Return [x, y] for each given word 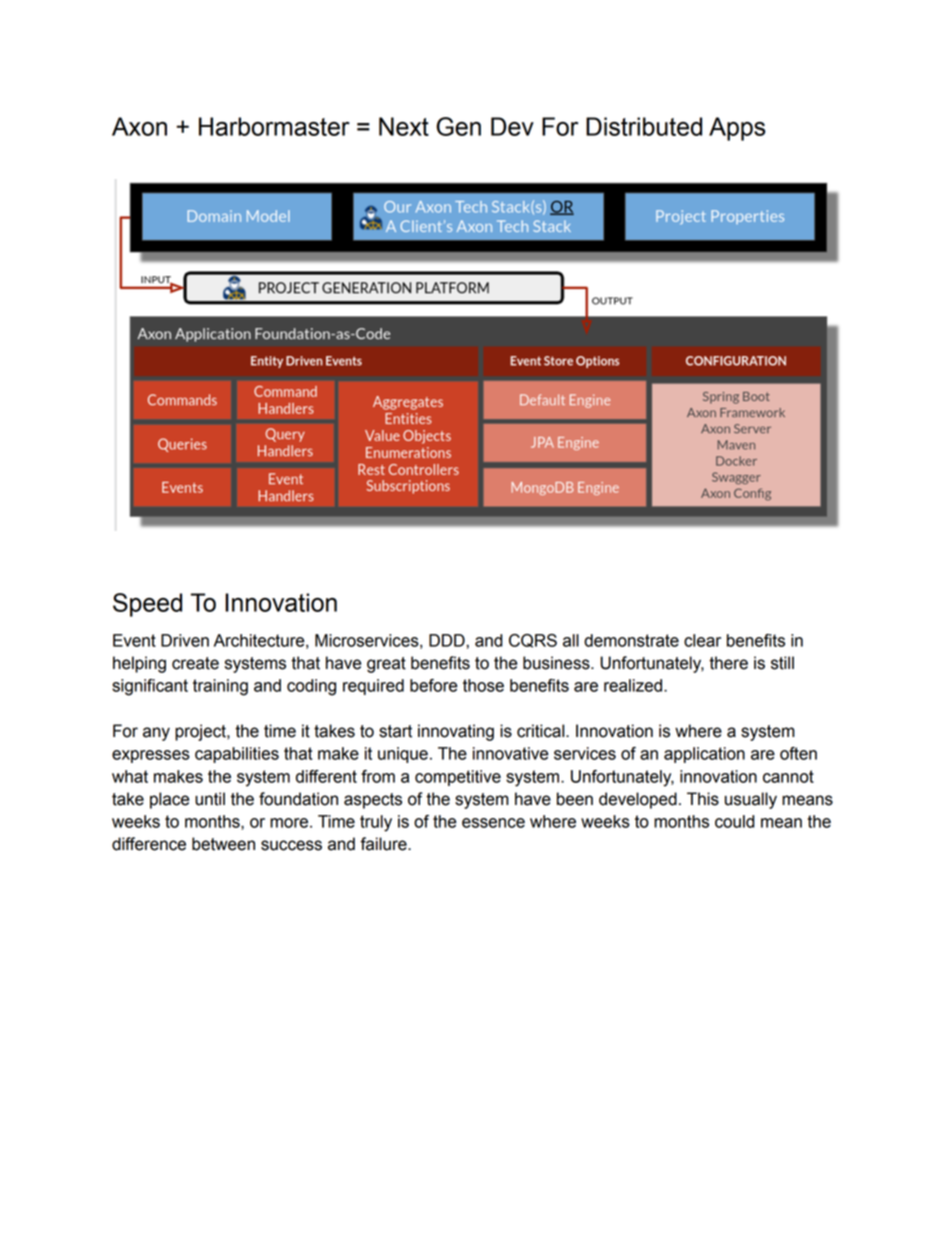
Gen [458, 126]
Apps [737, 129]
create [195, 663]
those [483, 685]
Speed [147, 605]
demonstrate [631, 640]
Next [404, 126]
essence [493, 823]
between [223, 844]
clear [702, 640]
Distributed [644, 126]
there [728, 663]
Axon [139, 126]
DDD [448, 640]
